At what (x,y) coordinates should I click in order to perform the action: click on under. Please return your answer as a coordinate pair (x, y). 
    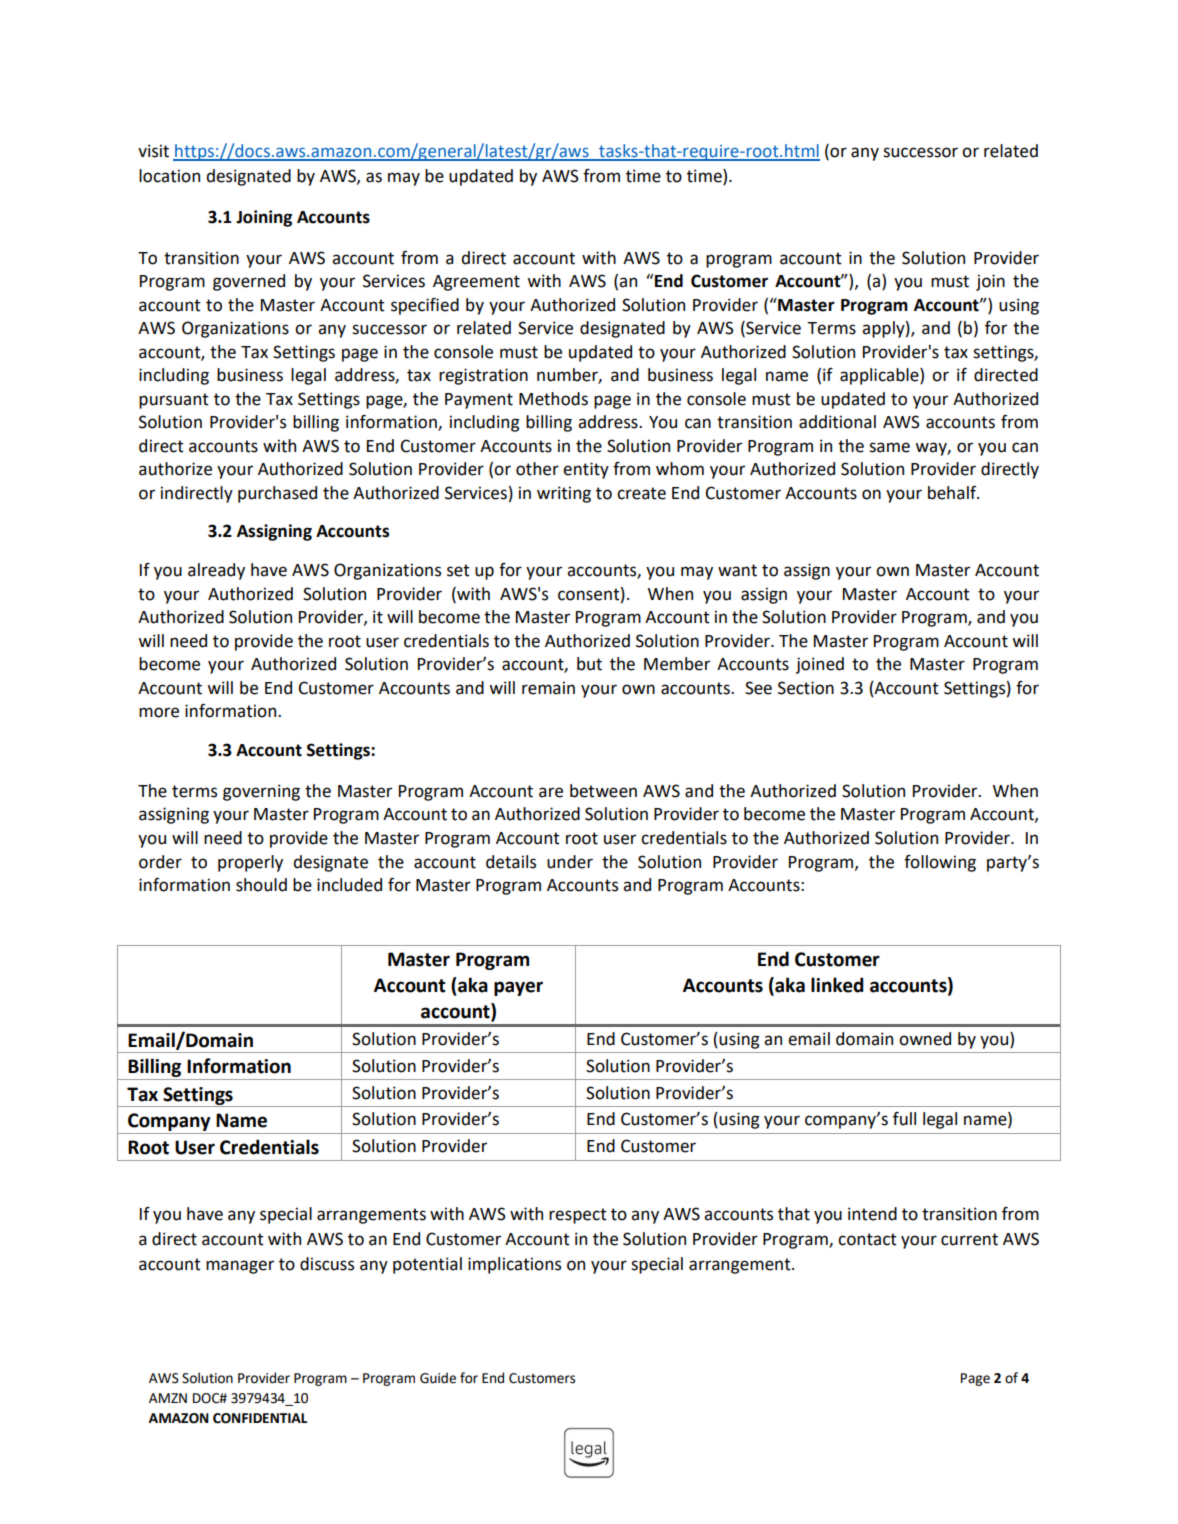
    Looking at the image, I should click on (570, 862).
